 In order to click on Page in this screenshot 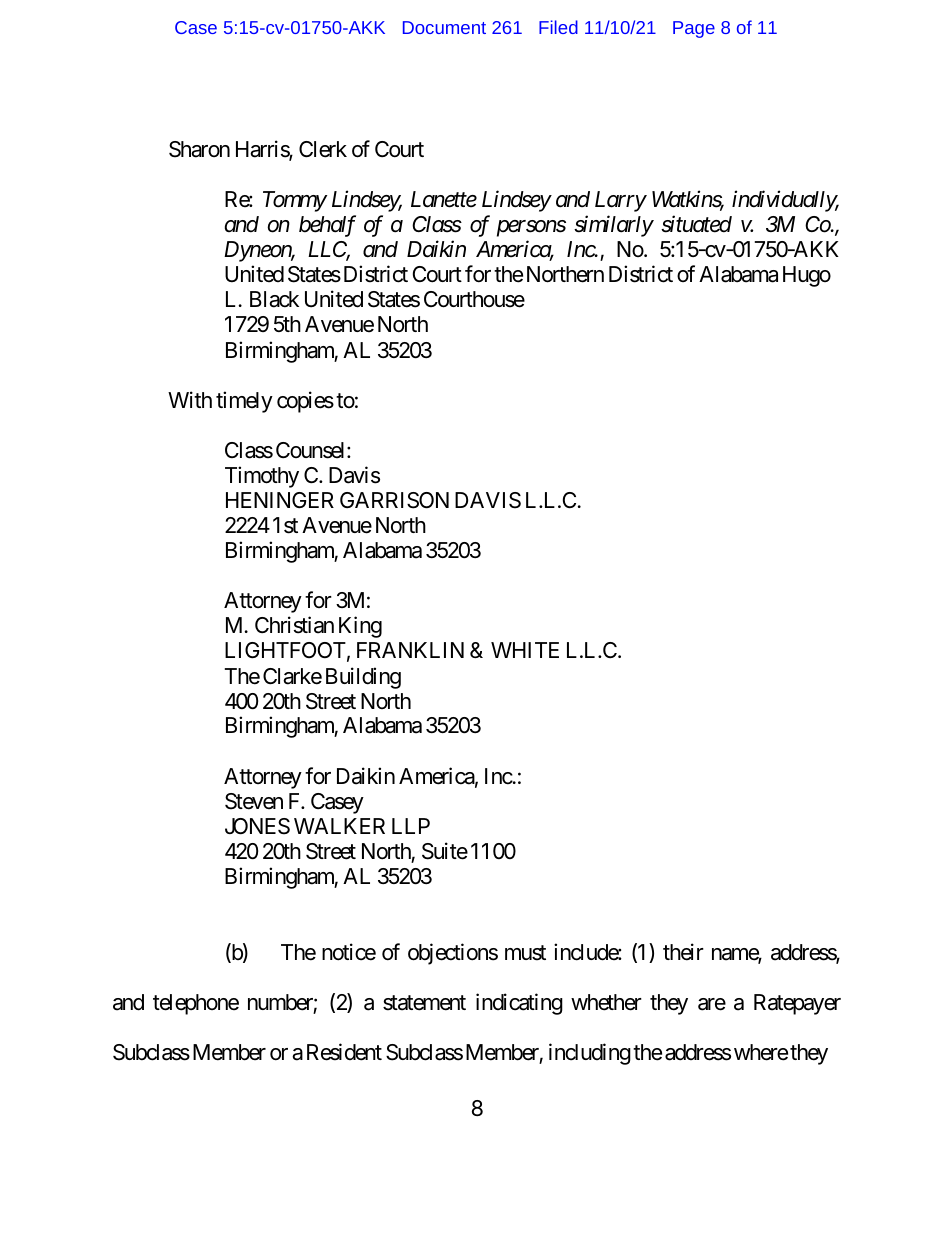, I will do `click(694, 29)`.
